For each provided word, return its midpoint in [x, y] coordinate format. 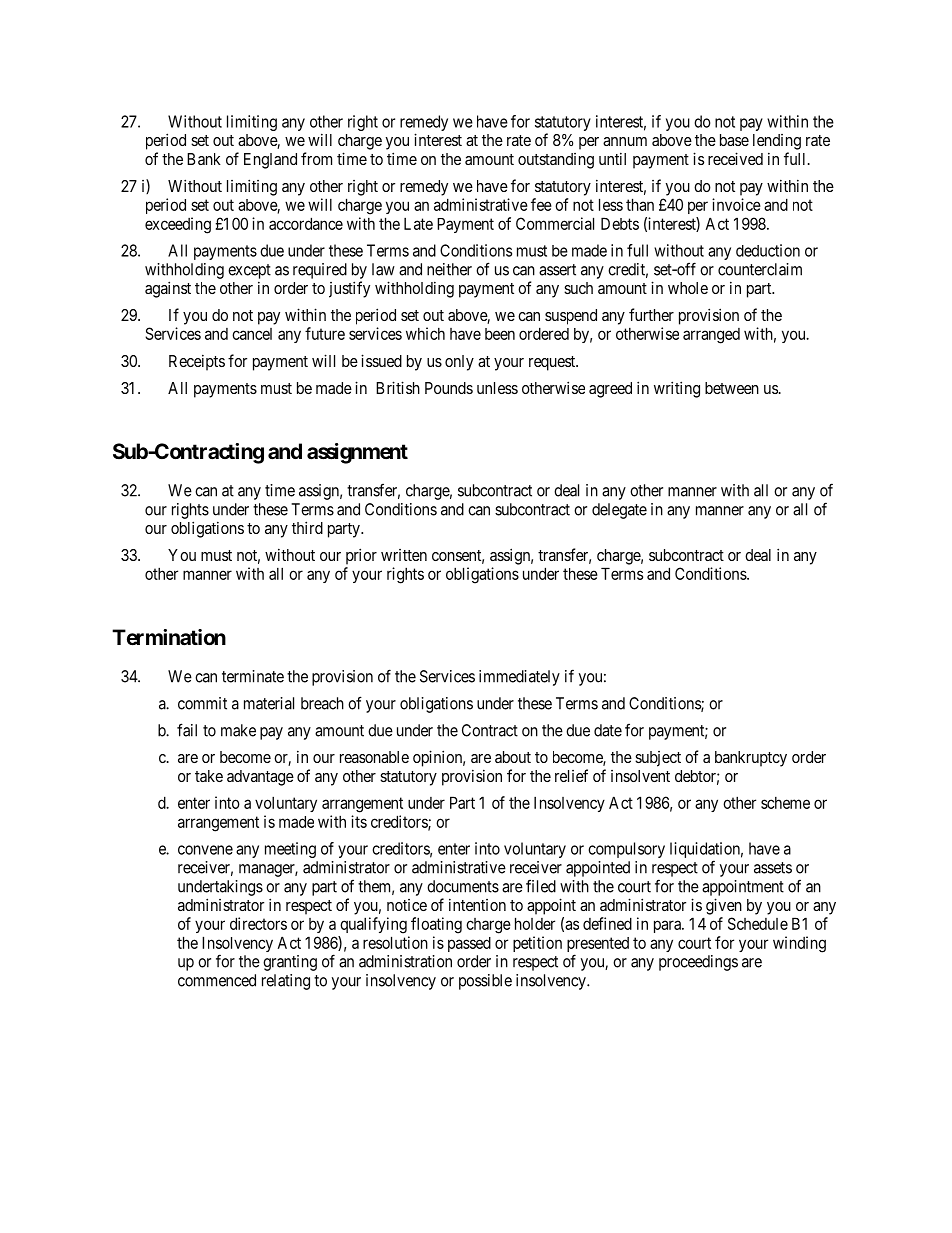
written [404, 555]
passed [469, 944]
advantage [260, 778]
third [307, 527]
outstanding [556, 161]
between [732, 388]
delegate [619, 511]
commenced [217, 980]
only [459, 363]
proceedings [698, 963]
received [735, 158]
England [270, 161]
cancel [252, 334]
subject [658, 759]
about [513, 757]
